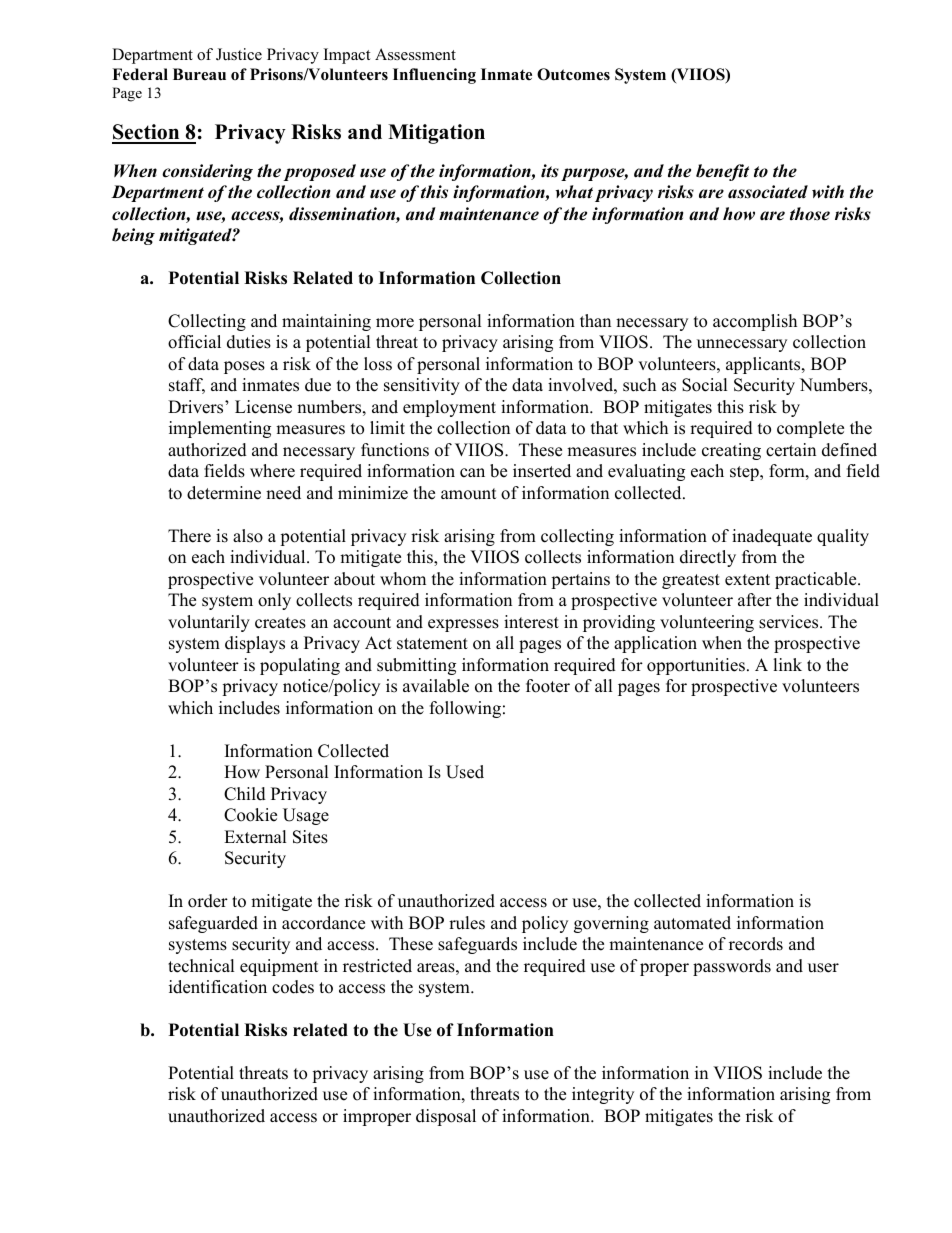 The height and width of the document is (1233, 952). What do you see at coordinates (220, 429) in the document?
I see `implementing` at bounding box center [220, 429].
